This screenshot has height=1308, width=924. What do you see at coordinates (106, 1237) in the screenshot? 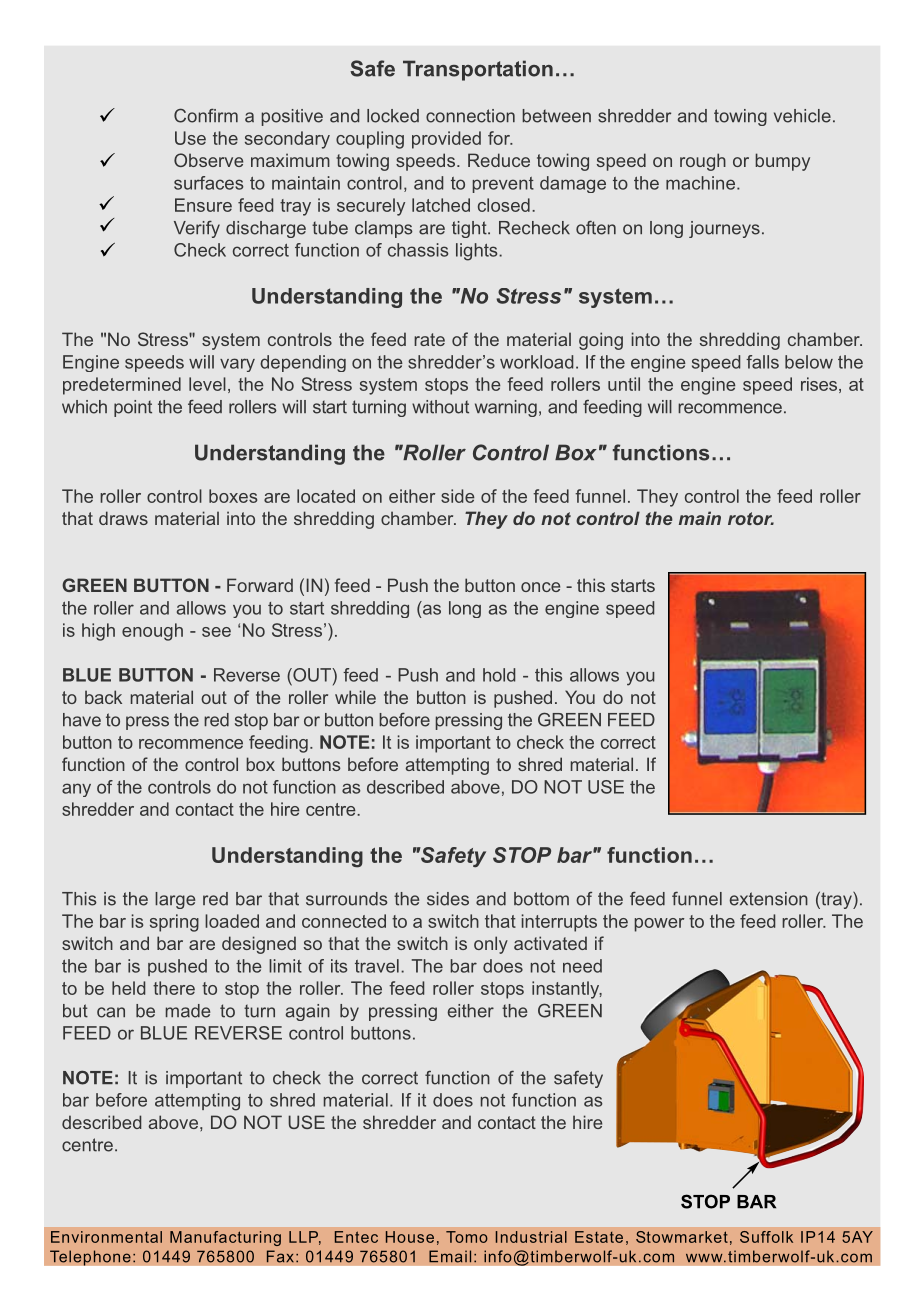
I see `Environmental` at bounding box center [106, 1237].
